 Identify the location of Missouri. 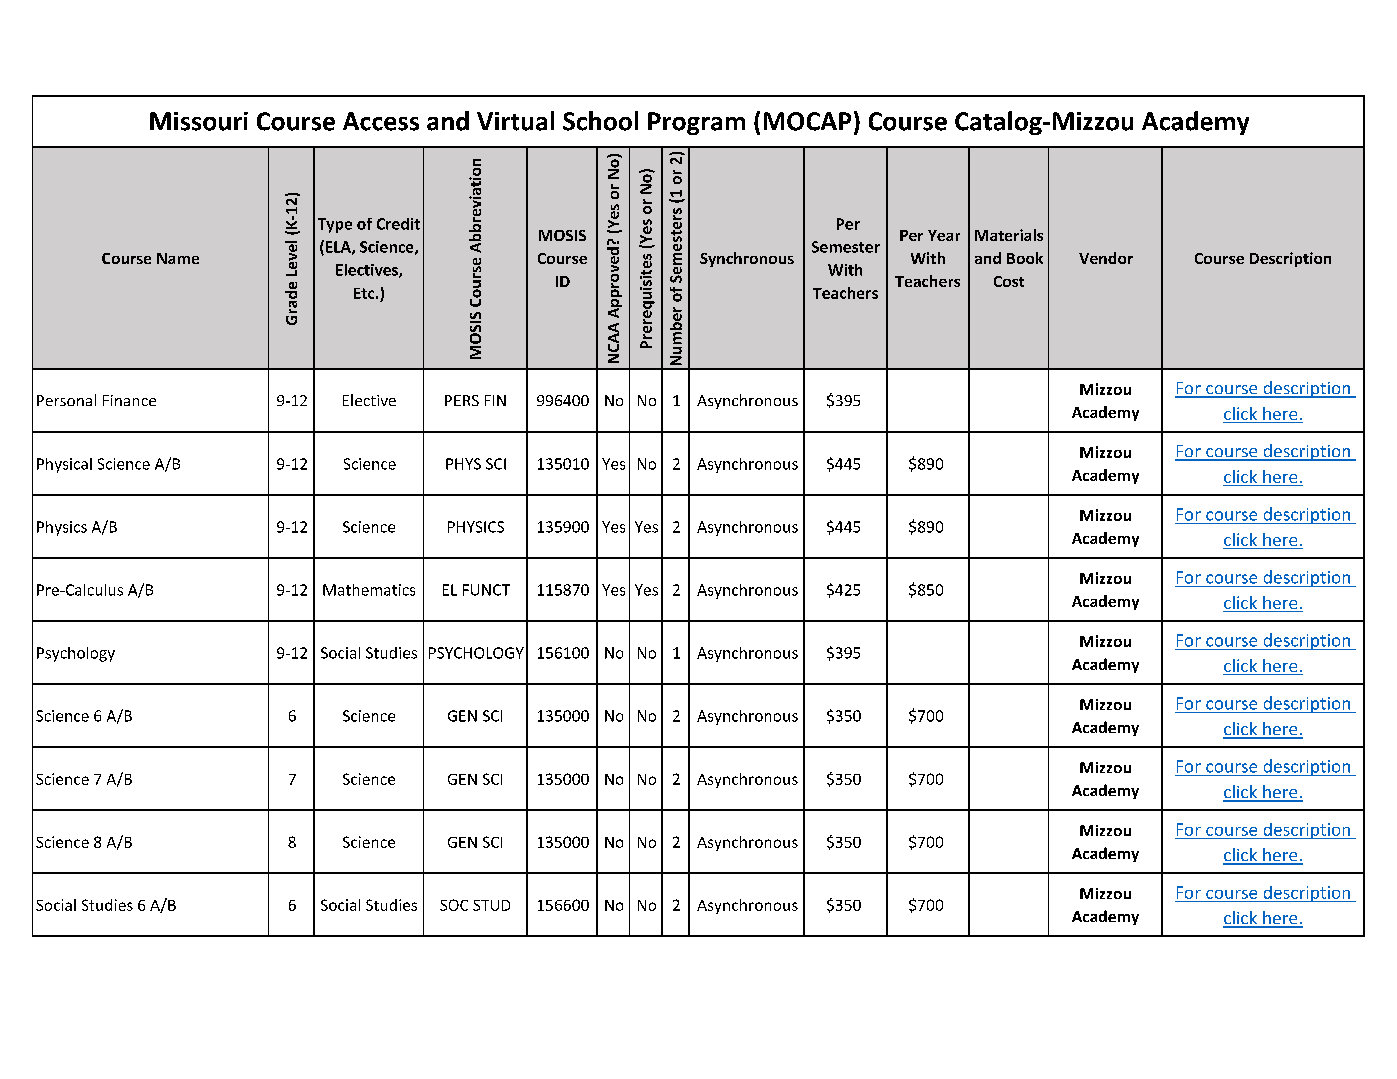
(199, 121).
